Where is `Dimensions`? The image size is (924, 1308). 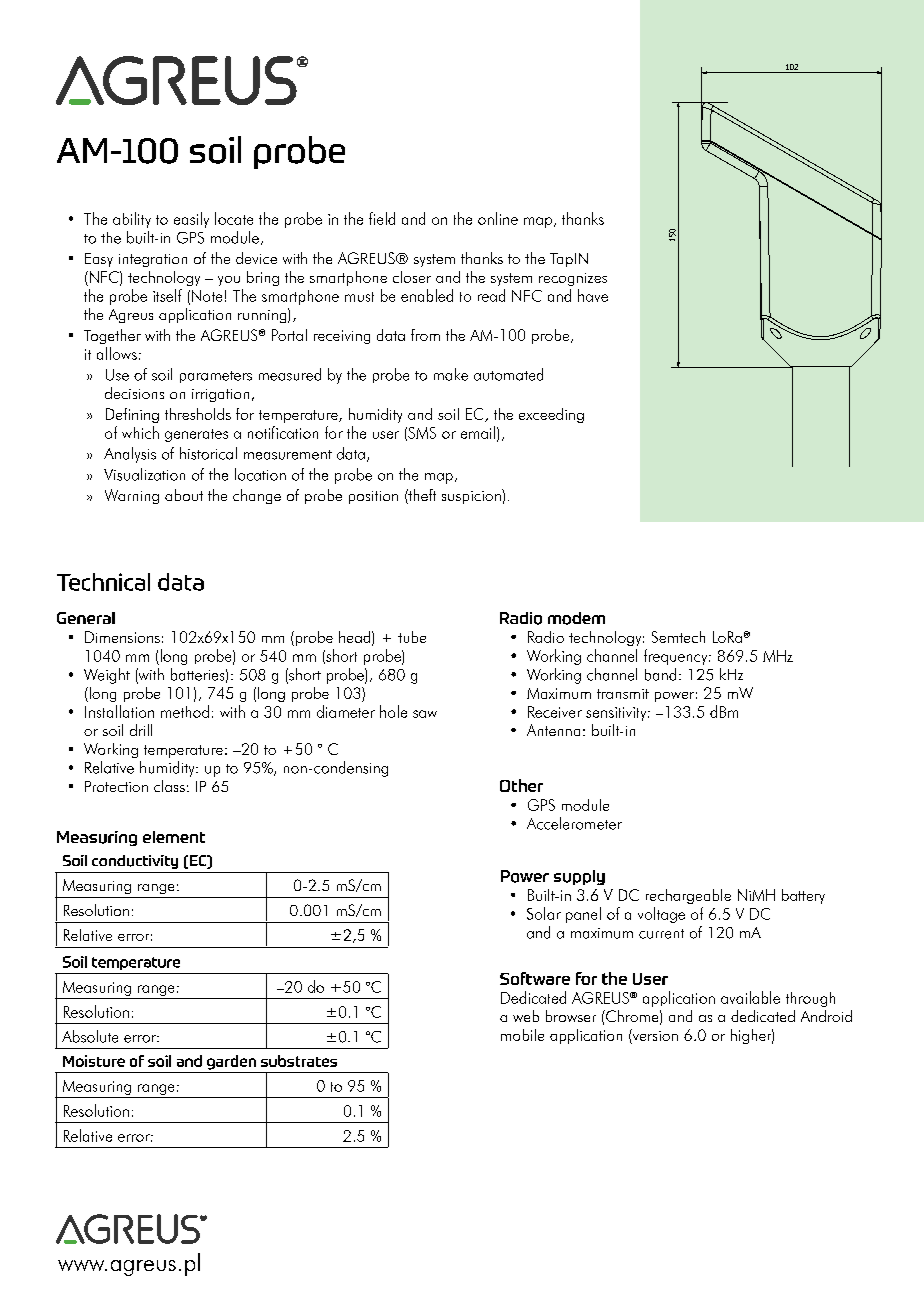
Dimensions is located at coordinates (122, 637).
